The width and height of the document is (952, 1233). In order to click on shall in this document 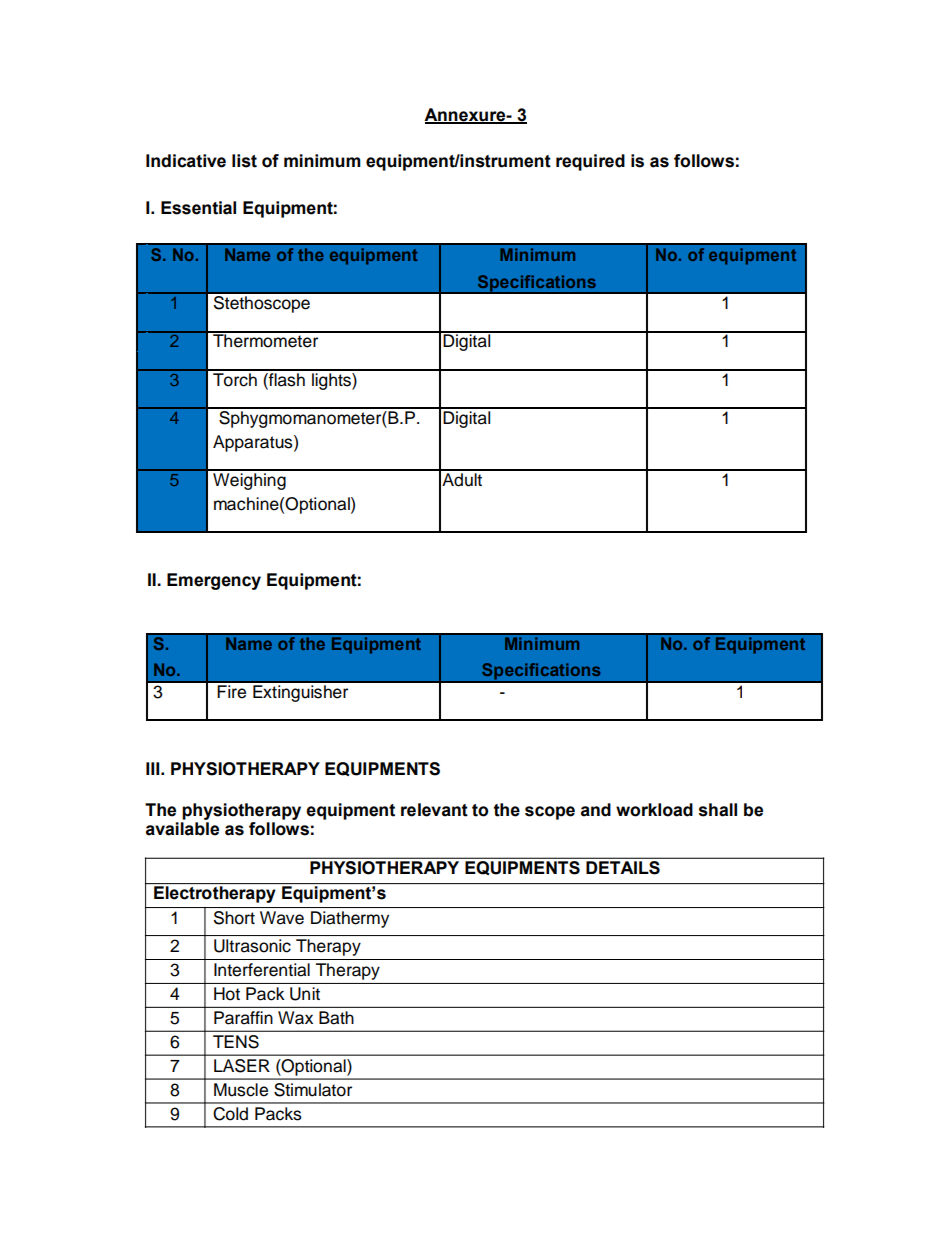, I will do `click(718, 810)`.
